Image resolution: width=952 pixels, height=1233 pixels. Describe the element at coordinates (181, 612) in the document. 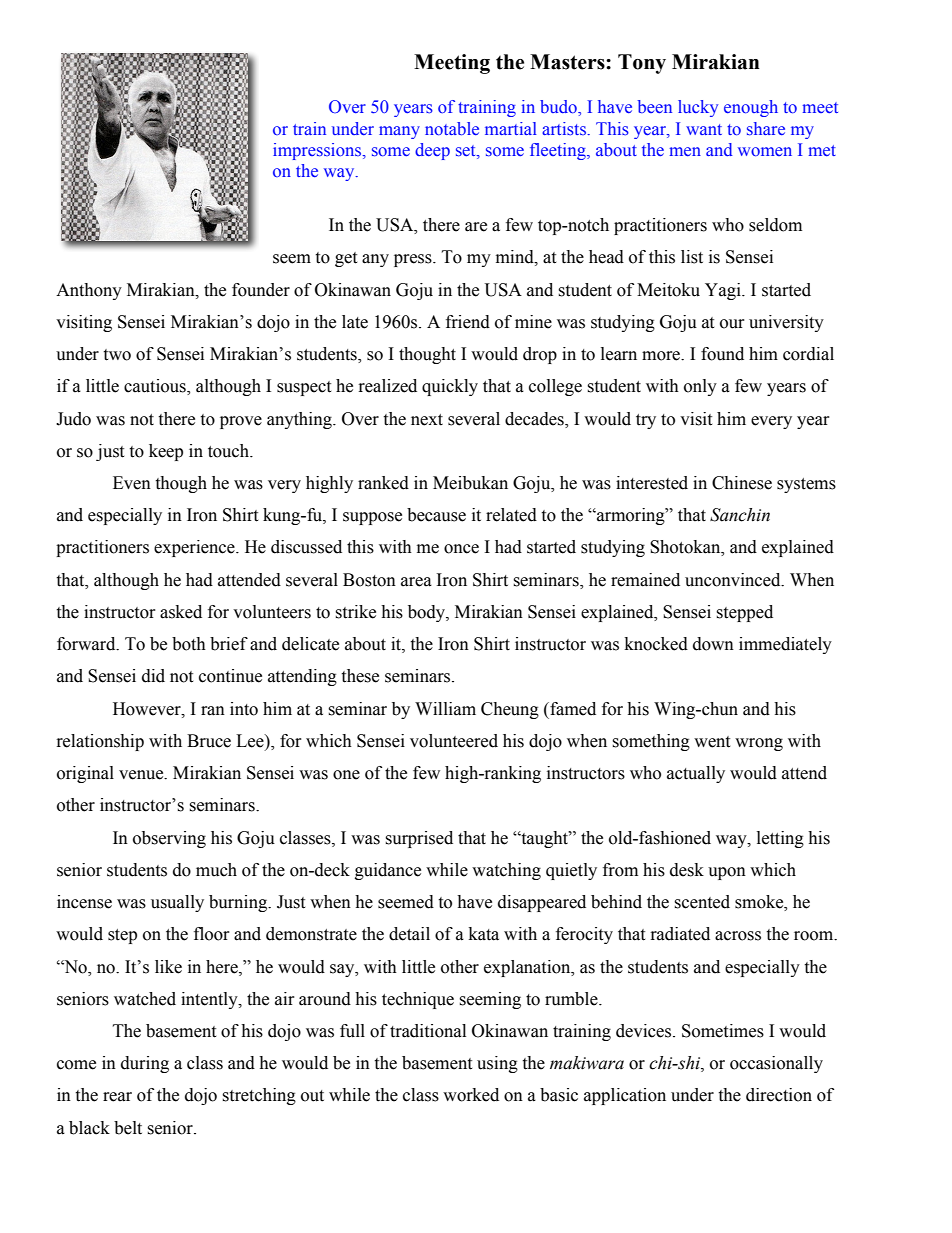

I see `asked` at that location.
